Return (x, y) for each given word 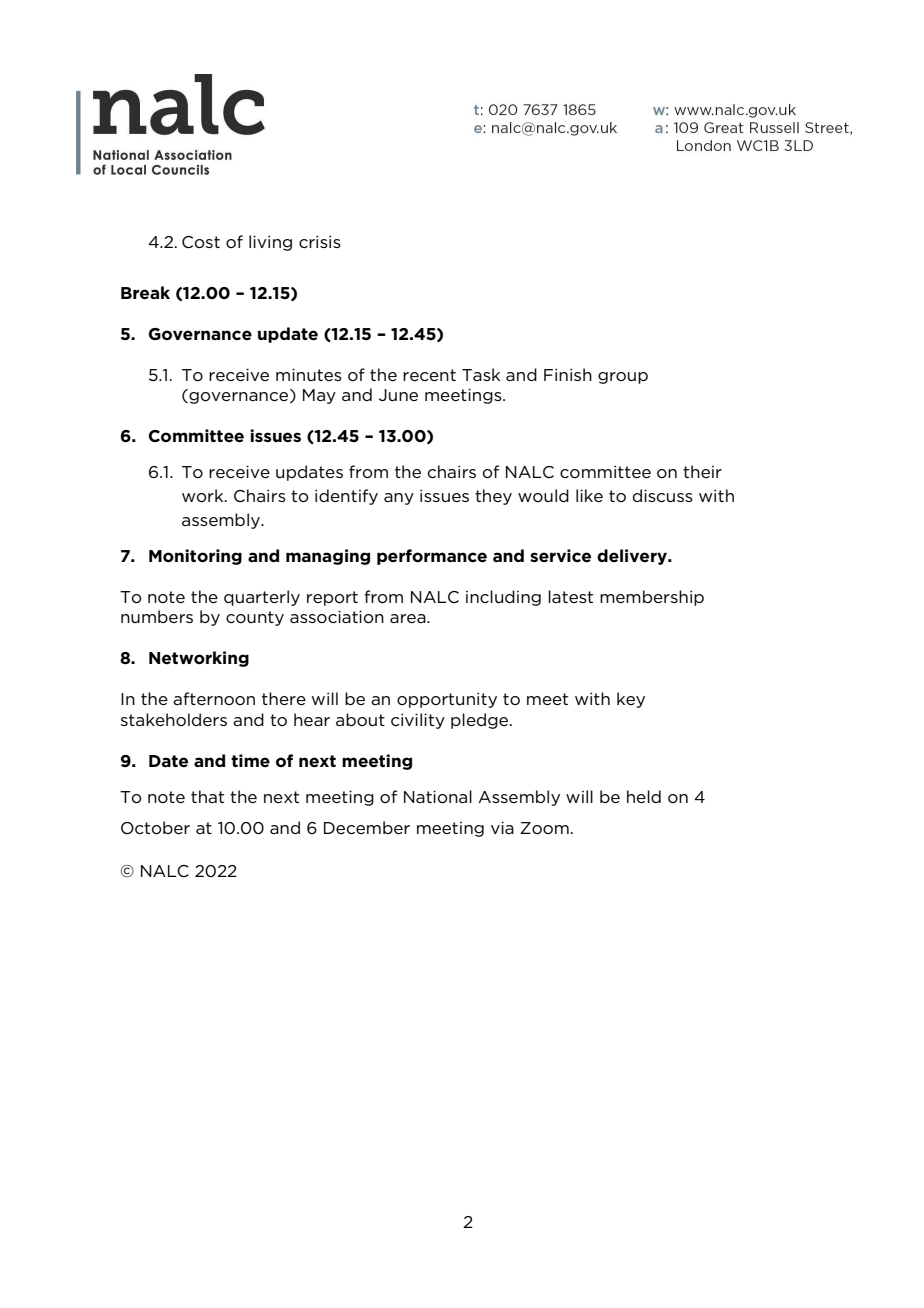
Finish (568, 374)
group (623, 378)
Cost (201, 242)
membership (652, 598)
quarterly (262, 598)
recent (429, 375)
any (399, 499)
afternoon (214, 698)
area (409, 618)
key (631, 700)
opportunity (447, 700)
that (207, 796)
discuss (663, 495)
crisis (320, 241)
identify (346, 497)
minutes (309, 374)
